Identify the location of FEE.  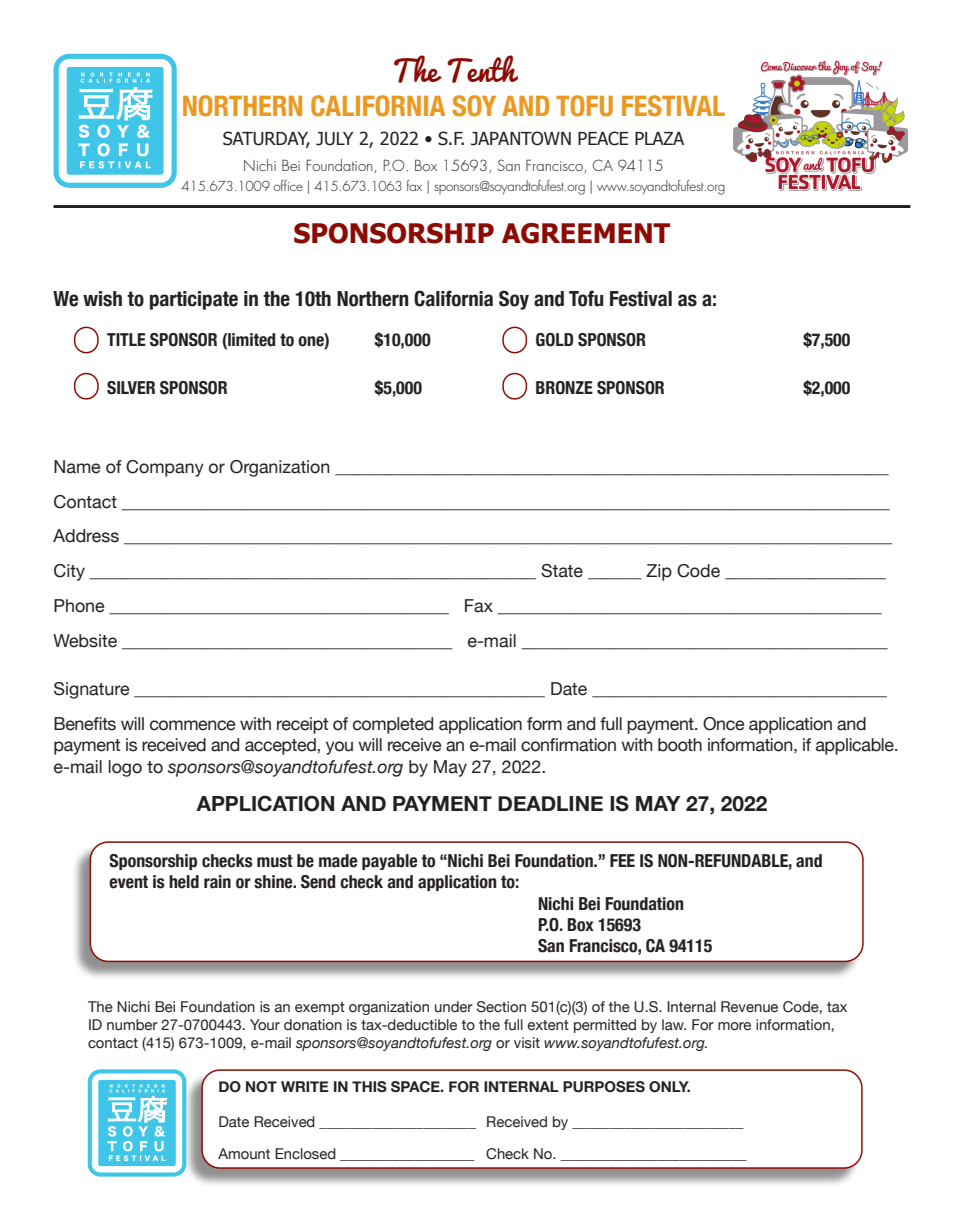
(622, 860).
